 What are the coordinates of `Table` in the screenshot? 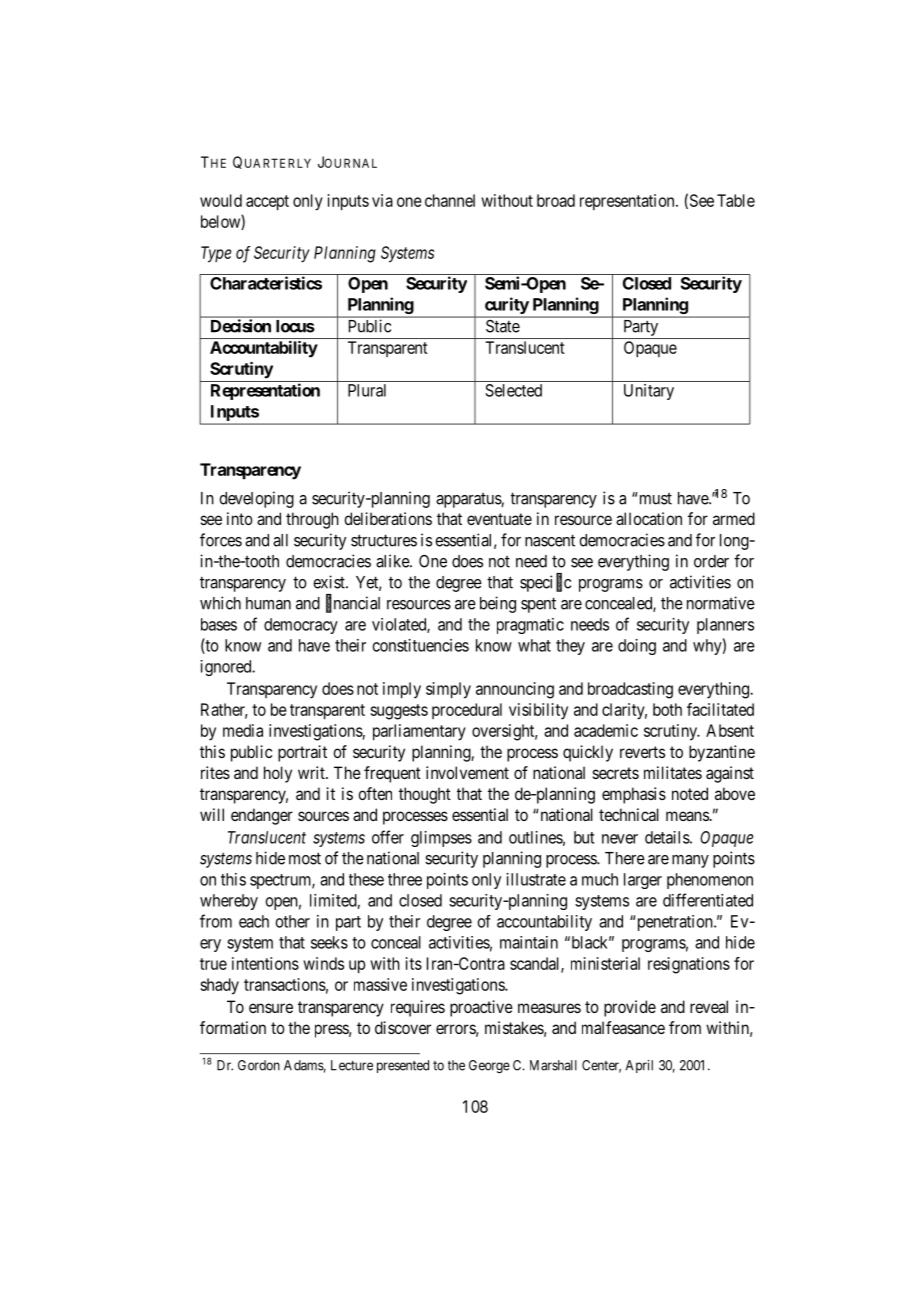 It's located at (736, 200).
